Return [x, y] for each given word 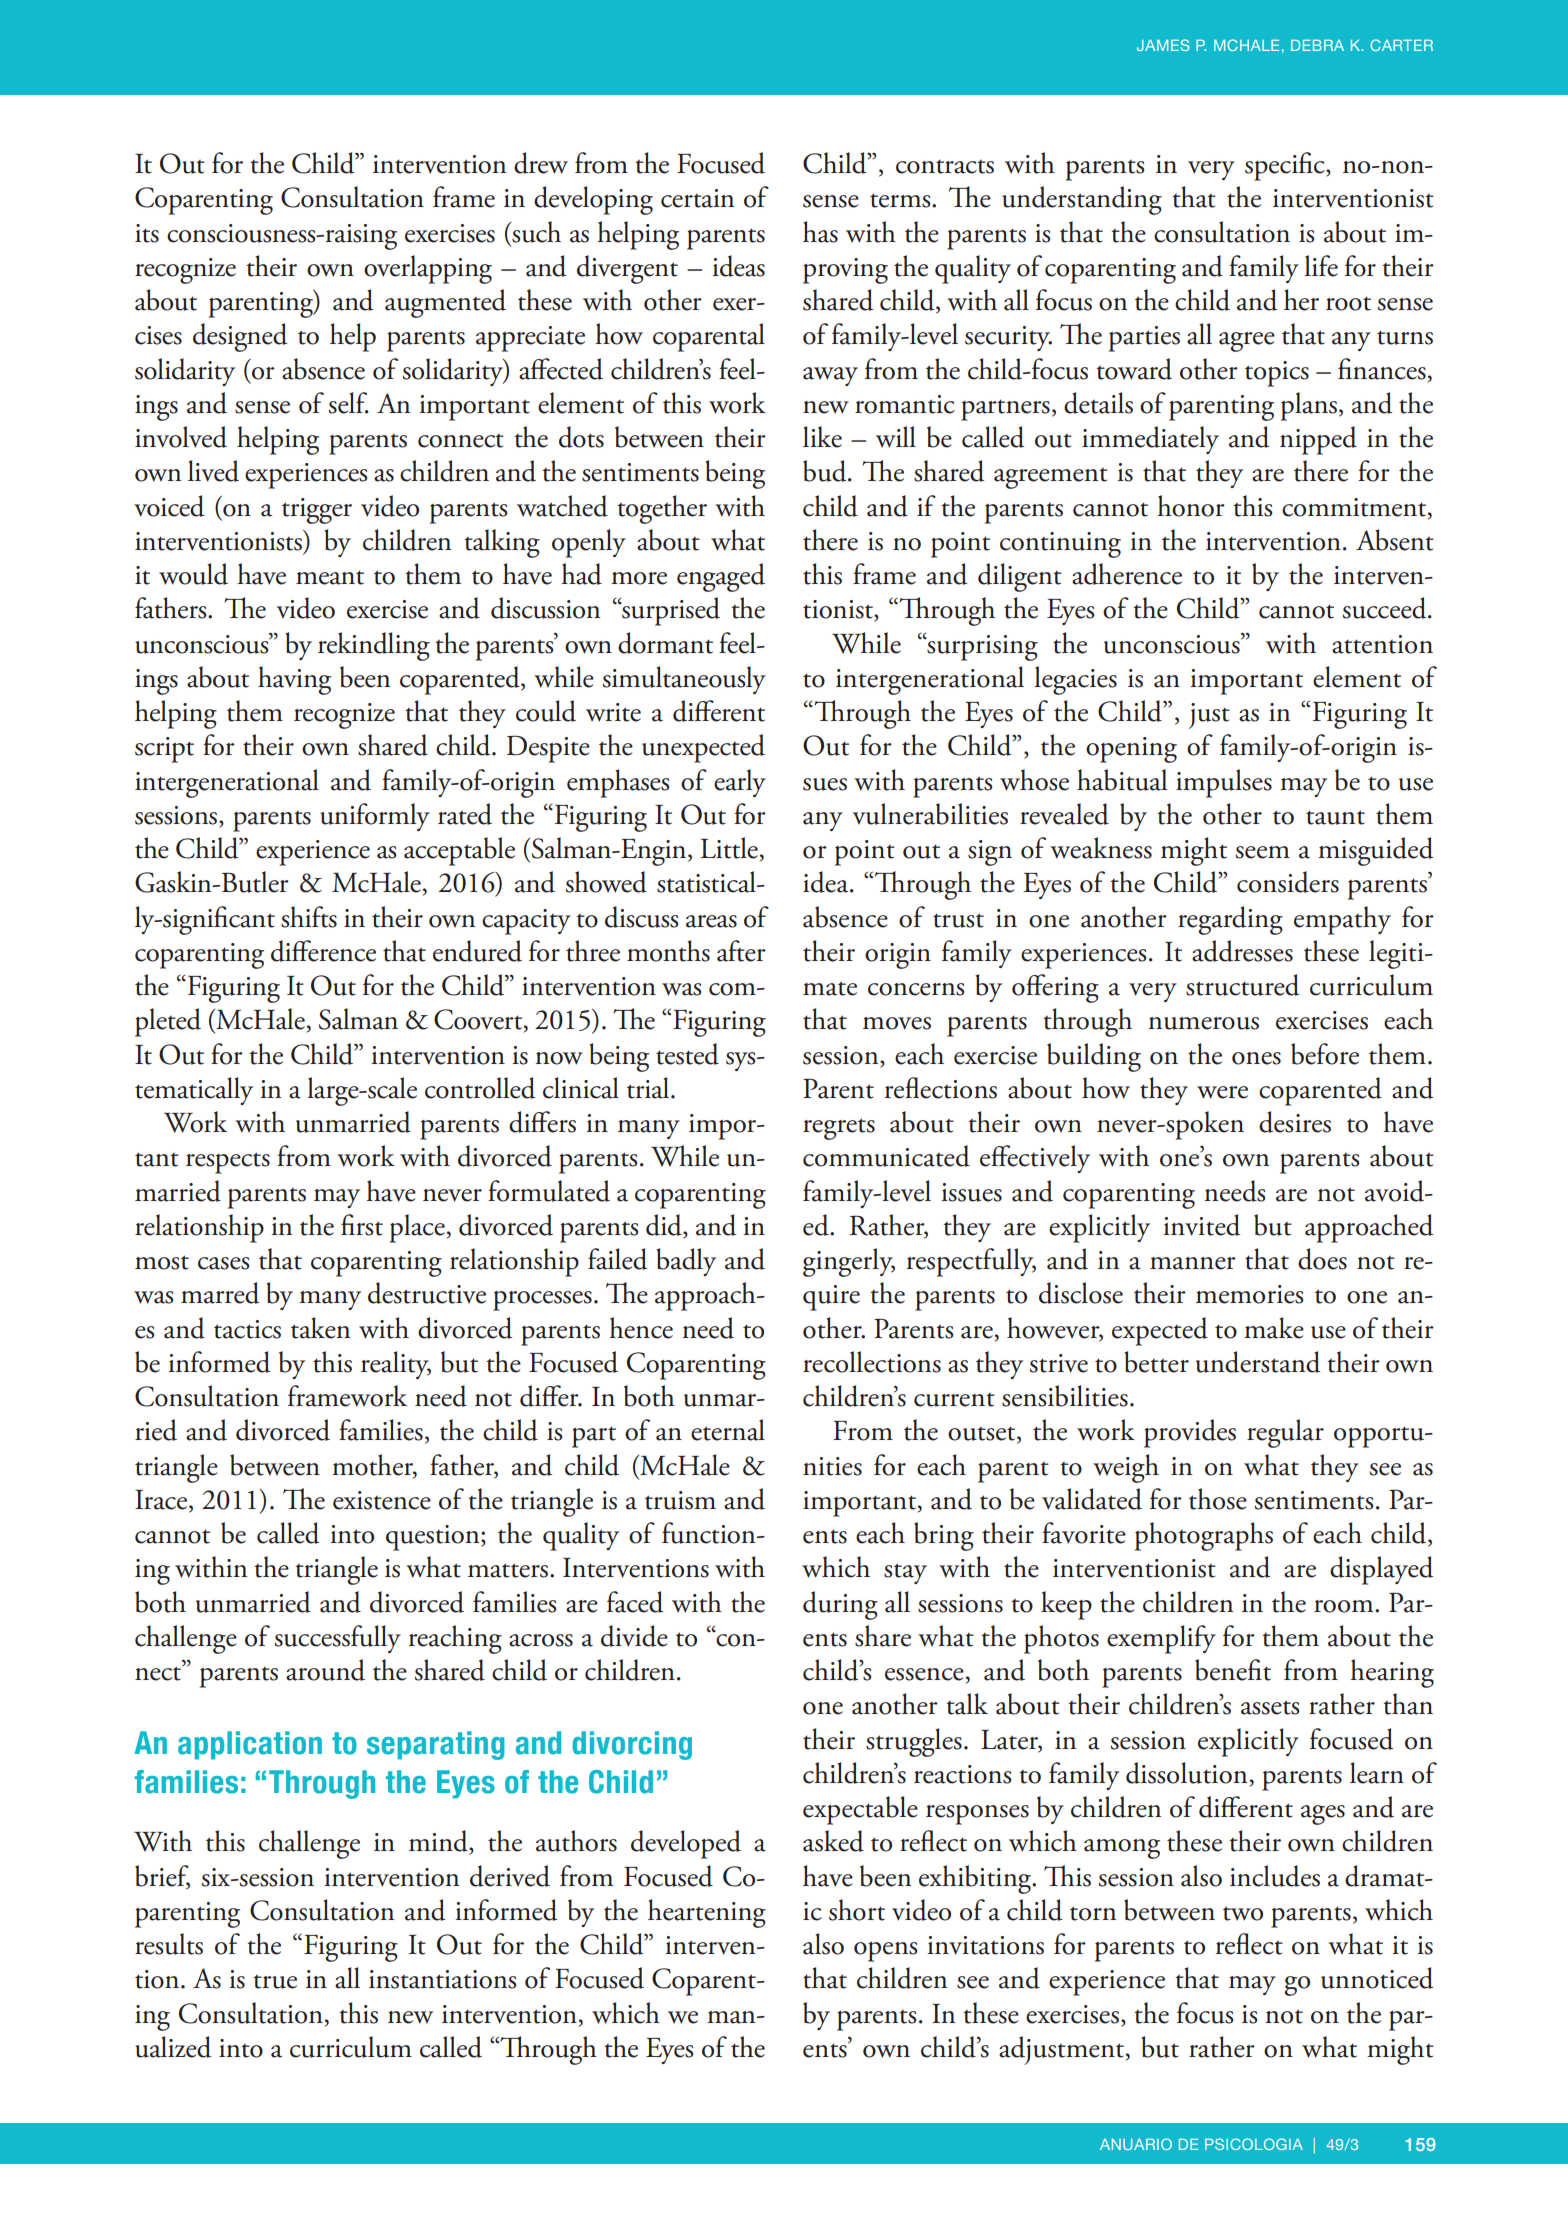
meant [330, 577]
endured [477, 951]
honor [1191, 506]
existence [382, 1500]
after [741, 951]
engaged [721, 577]
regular [1285, 1433]
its [147, 233]
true [275, 1982]
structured [1242, 985]
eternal [728, 1430]
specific [1286, 166]
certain [697, 198]
